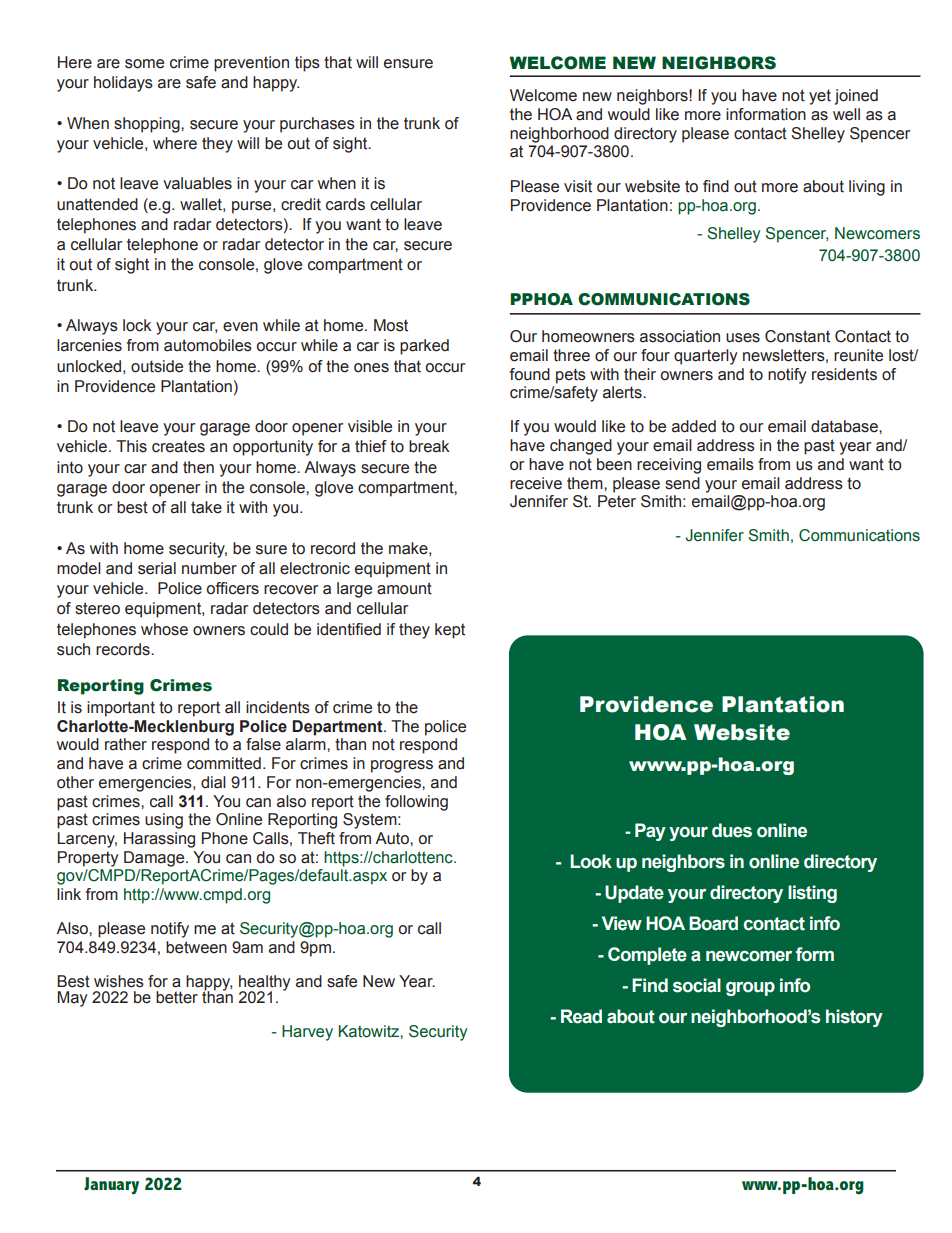  I want to click on January, so click(111, 1186).
